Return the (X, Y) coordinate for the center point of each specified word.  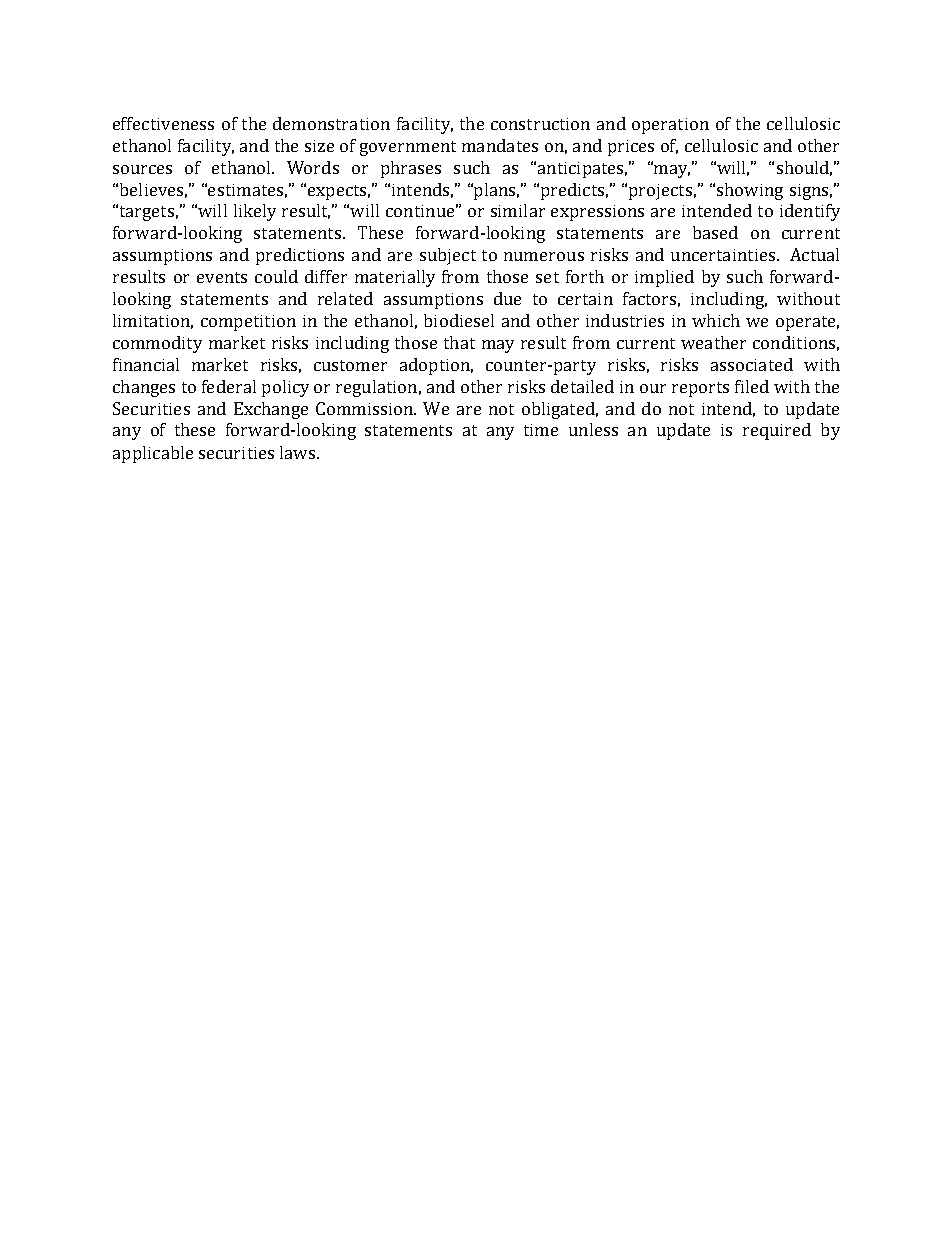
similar (518, 210)
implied (664, 278)
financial (146, 364)
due (507, 298)
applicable (153, 454)
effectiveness (163, 123)
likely (255, 212)
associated (752, 364)
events (222, 277)
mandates (500, 145)
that (459, 342)
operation (670, 126)
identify (810, 212)
